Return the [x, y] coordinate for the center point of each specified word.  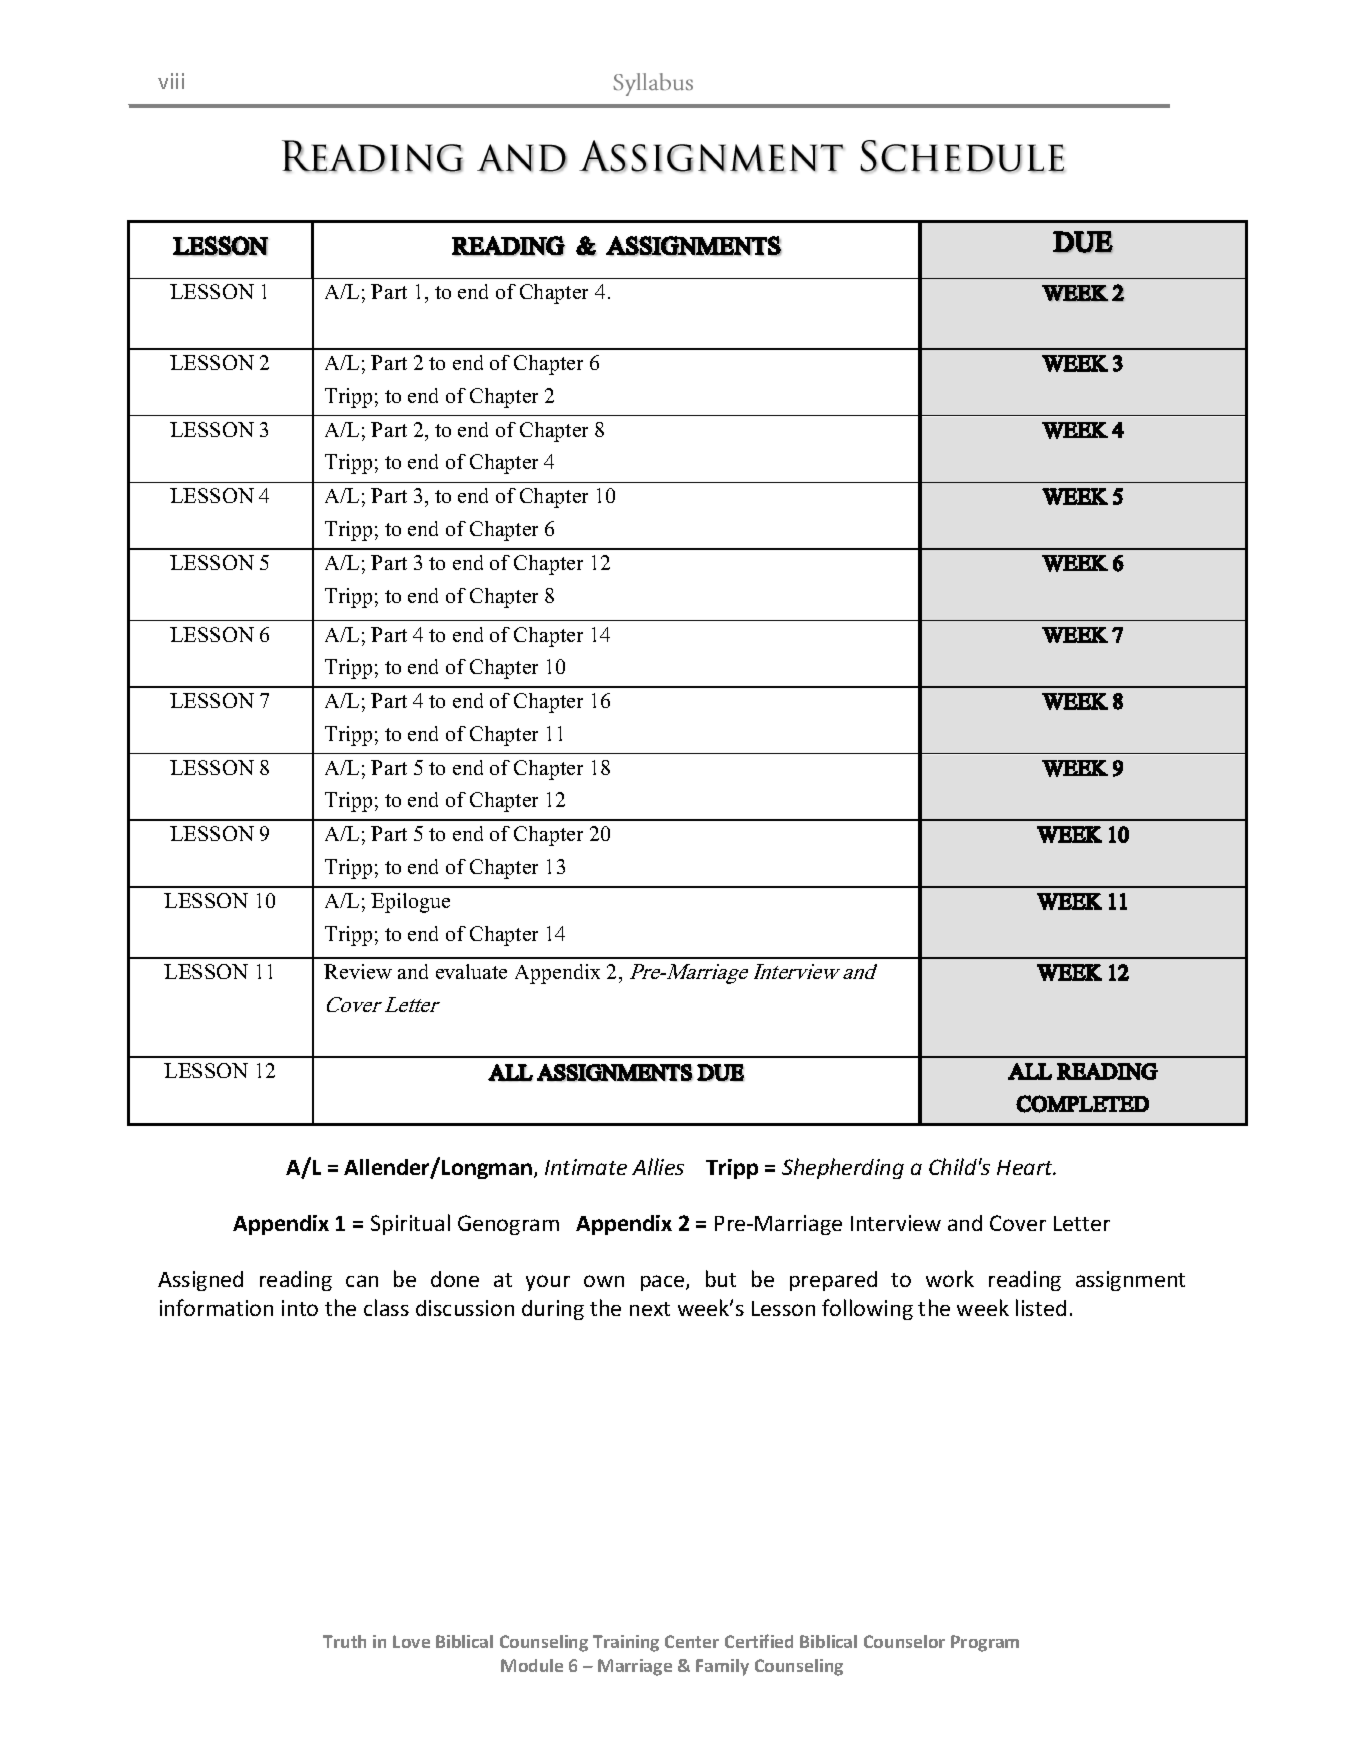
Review [358, 971]
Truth [344, 1641]
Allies [658, 1166]
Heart [1026, 1167]
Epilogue [410, 903]
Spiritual [410, 1224]
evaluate [471, 971]
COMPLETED [1082, 1104]
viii [171, 81]
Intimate [586, 1167]
